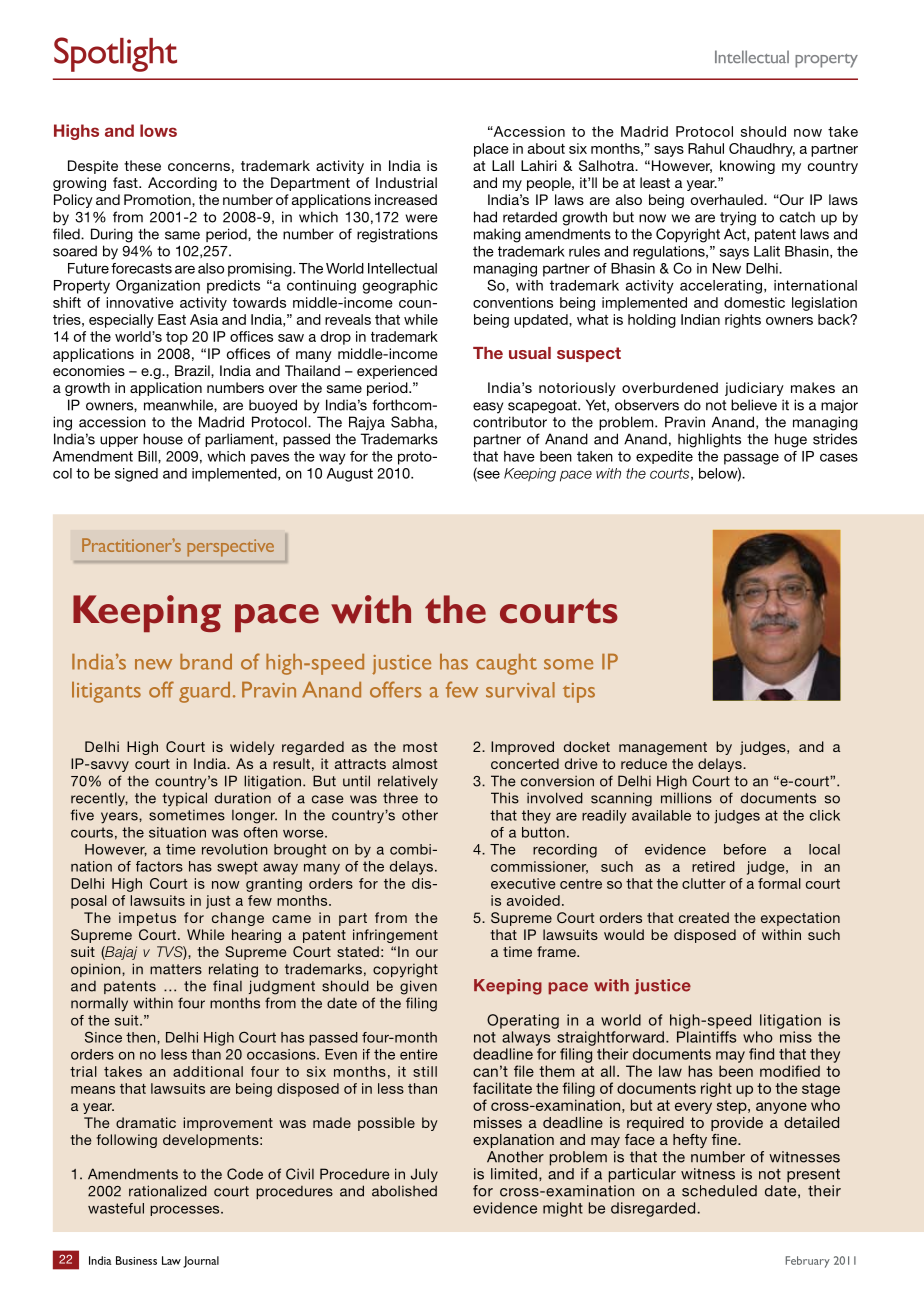 This screenshot has height=1308, width=924. Describe the element at coordinates (704, 917) in the screenshot. I see `created` at that location.
